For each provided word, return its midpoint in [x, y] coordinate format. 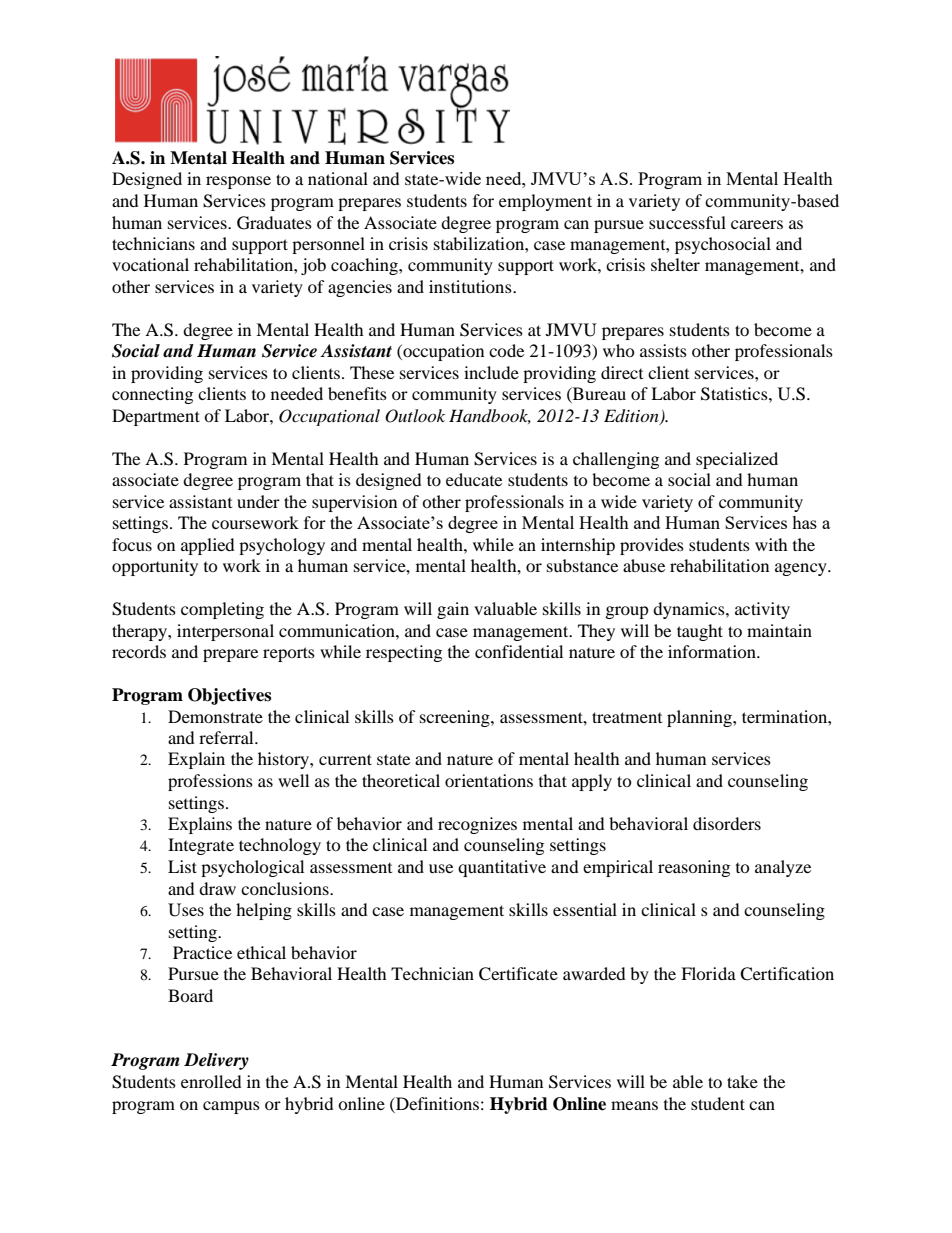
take [742, 1081]
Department [156, 417]
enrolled [211, 1081]
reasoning [694, 868]
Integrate [201, 846]
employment [545, 202]
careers [757, 224]
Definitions [436, 1103]
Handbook [490, 416]
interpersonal [225, 632]
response [238, 182]
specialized [737, 460]
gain [453, 610]
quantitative [502, 868]
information [713, 651]
